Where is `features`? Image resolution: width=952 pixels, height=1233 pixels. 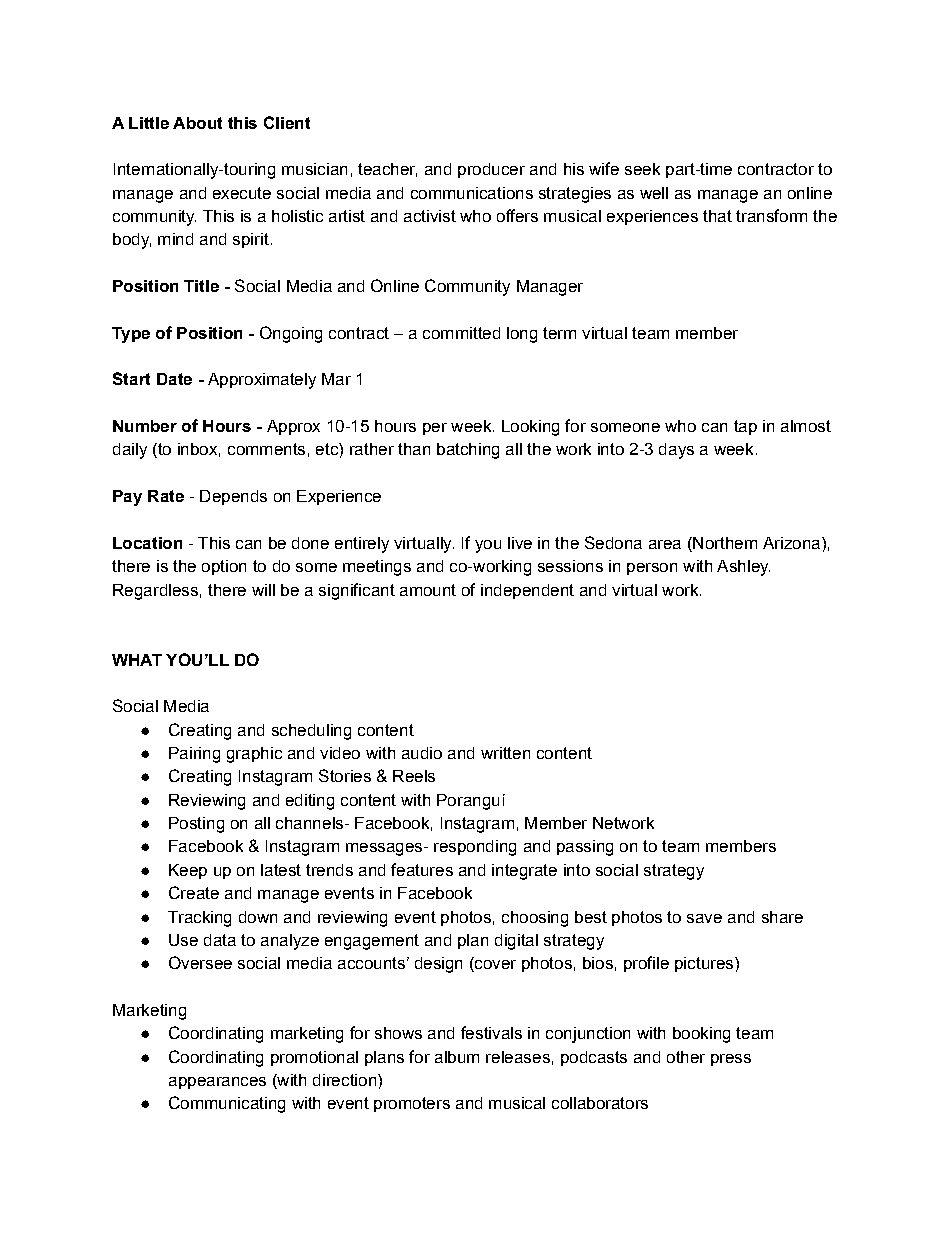
features is located at coordinates (422, 869).
